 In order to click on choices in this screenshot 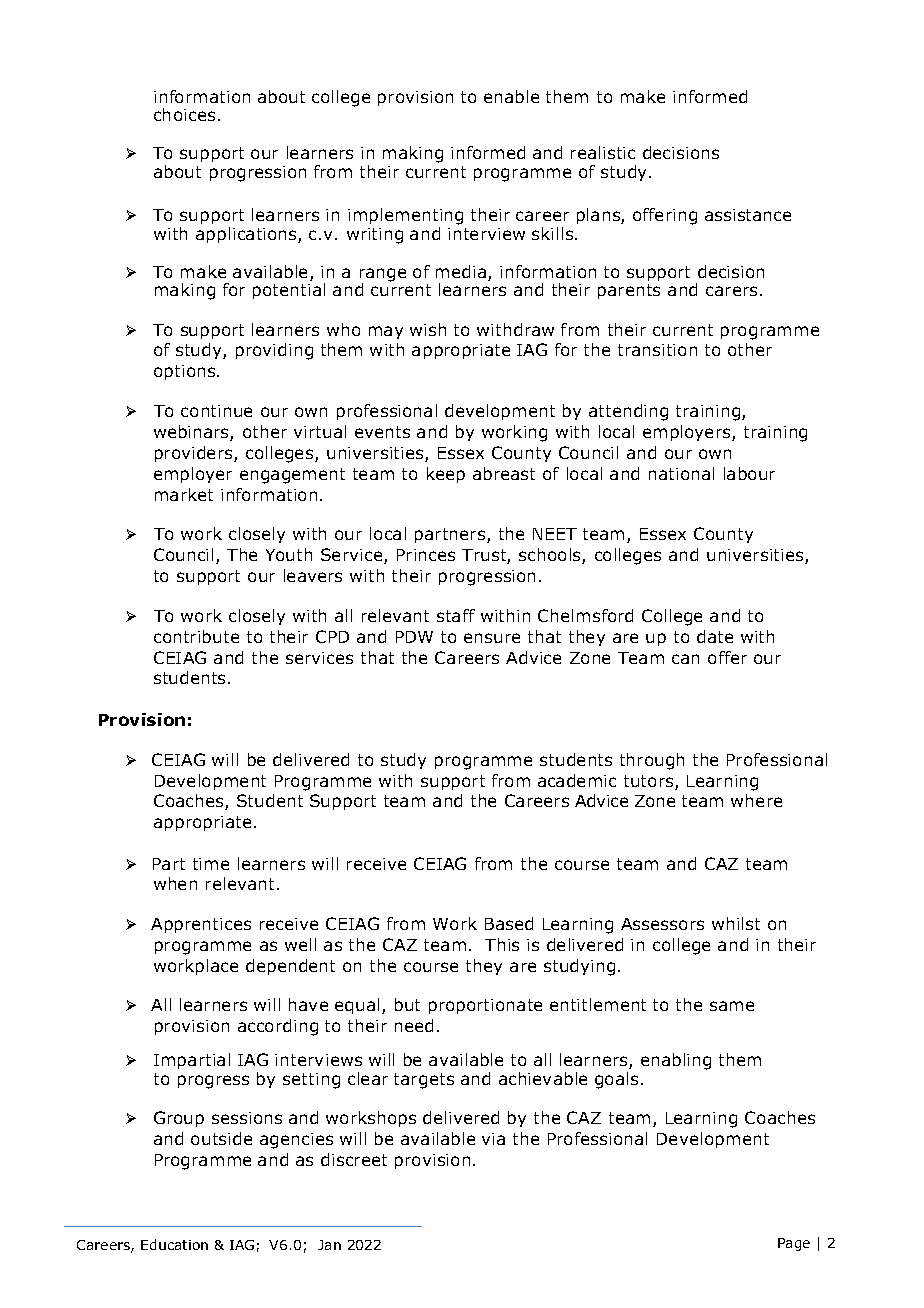, I will do `click(184, 114)`.
